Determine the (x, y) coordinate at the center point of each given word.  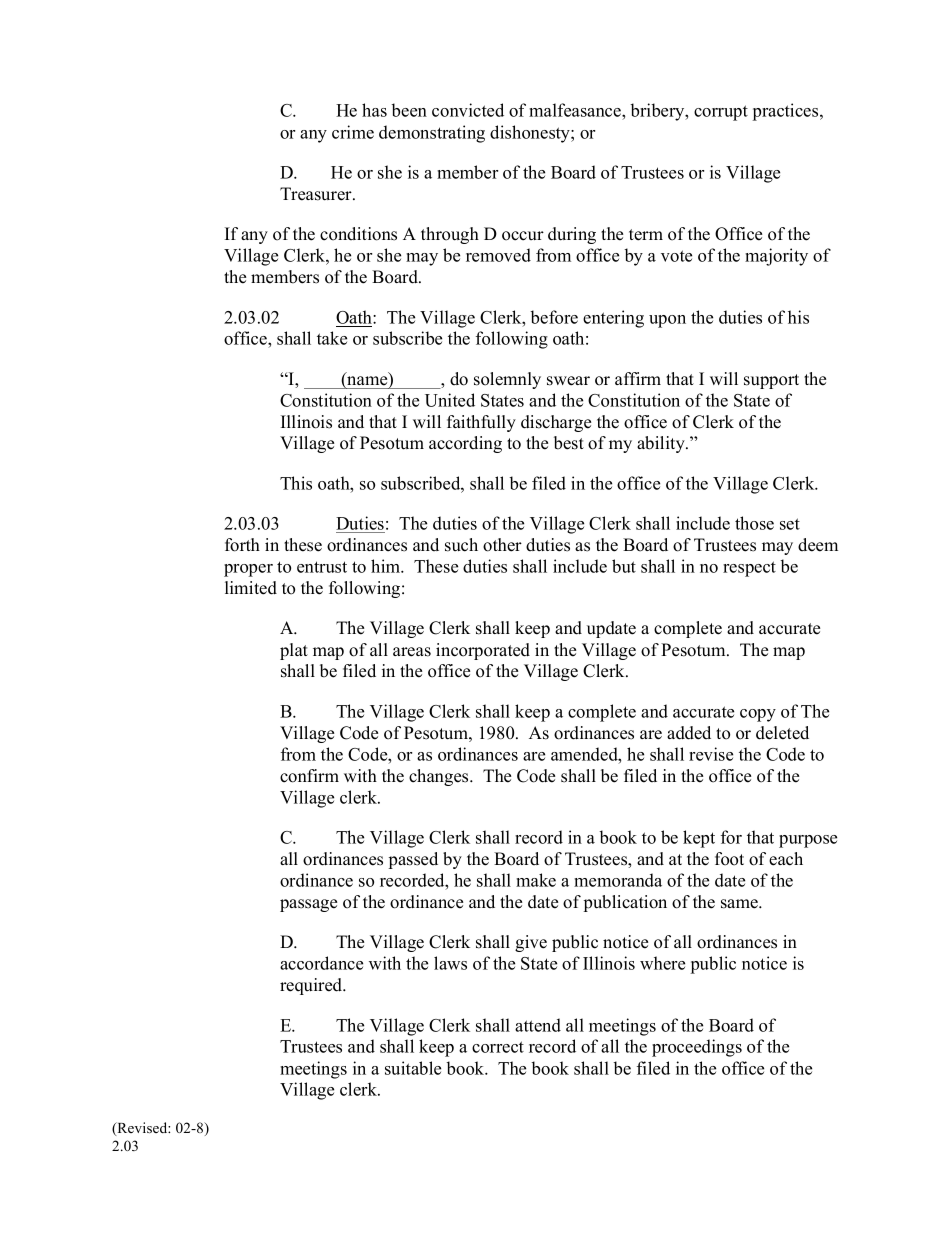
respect (749, 569)
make (536, 880)
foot (729, 859)
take (332, 338)
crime (353, 132)
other (502, 545)
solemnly (507, 380)
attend (538, 1025)
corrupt (721, 113)
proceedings (697, 1048)
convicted (468, 110)
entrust (322, 567)
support (771, 381)
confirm (309, 776)
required (312, 986)
